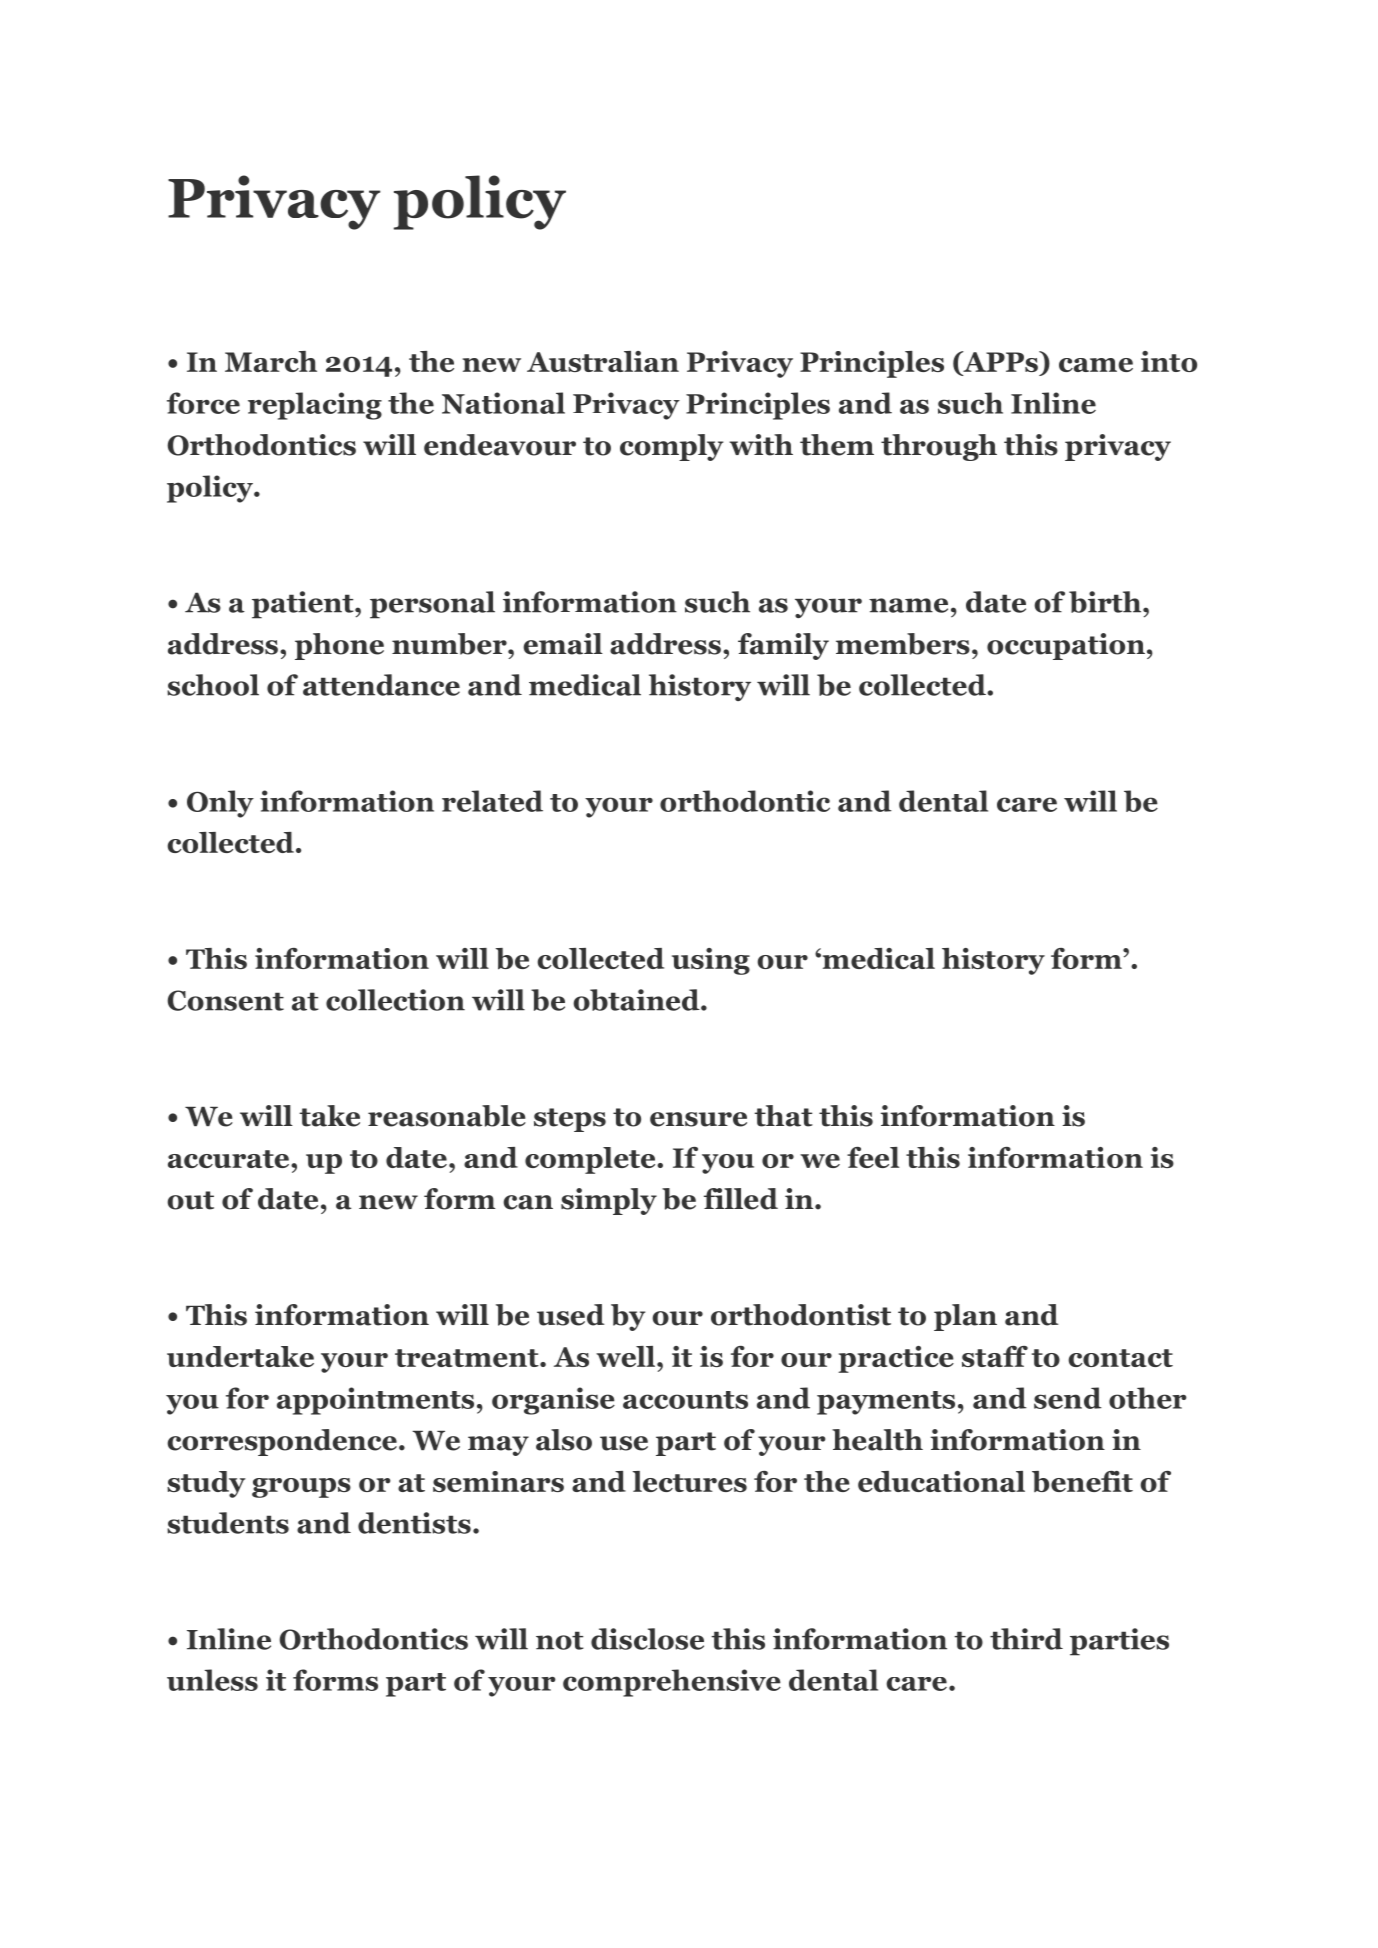 The width and height of the page is (1378, 1948). What do you see at coordinates (671, 447) in the page?
I see `comply` at bounding box center [671, 447].
